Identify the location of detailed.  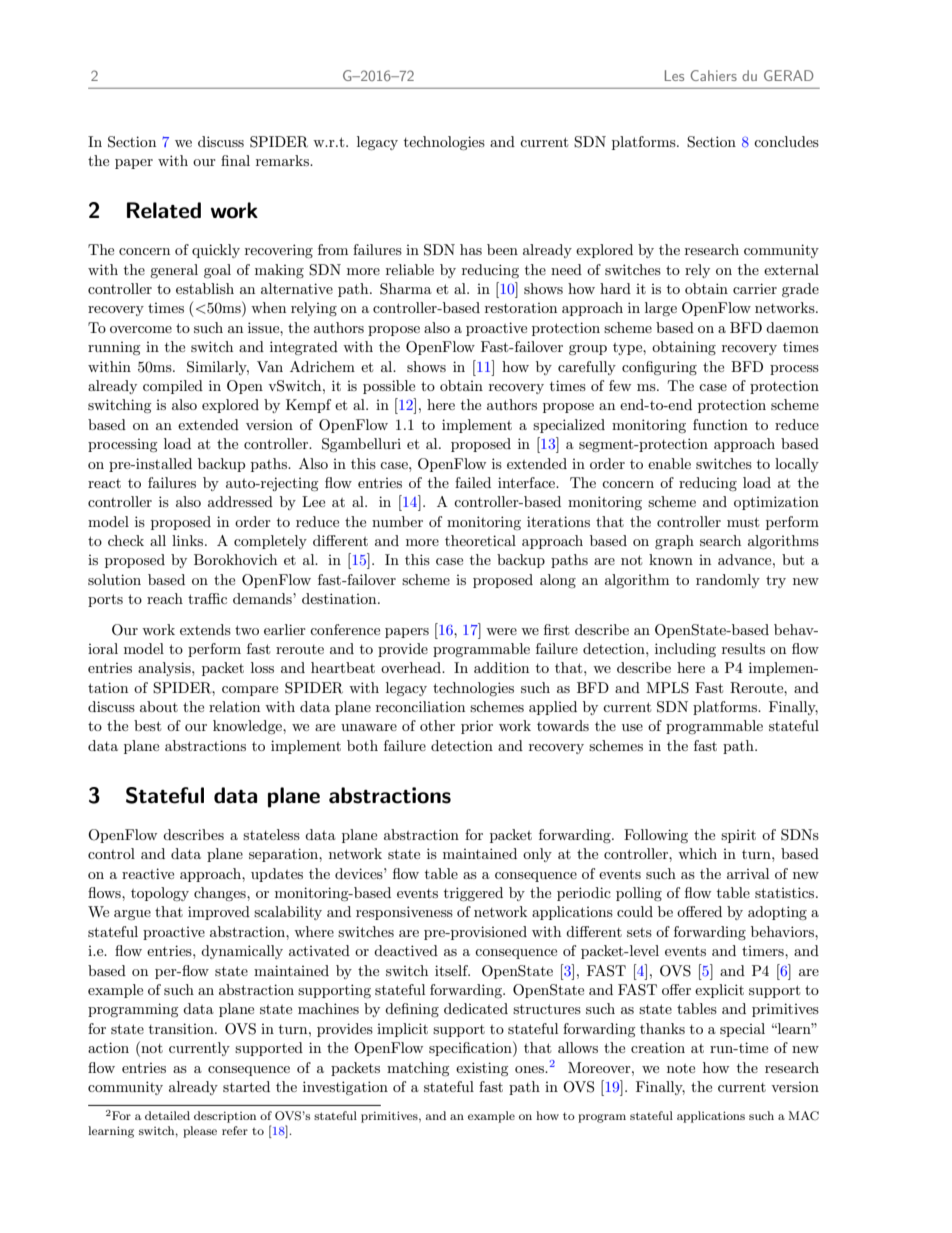
(167, 1115).
